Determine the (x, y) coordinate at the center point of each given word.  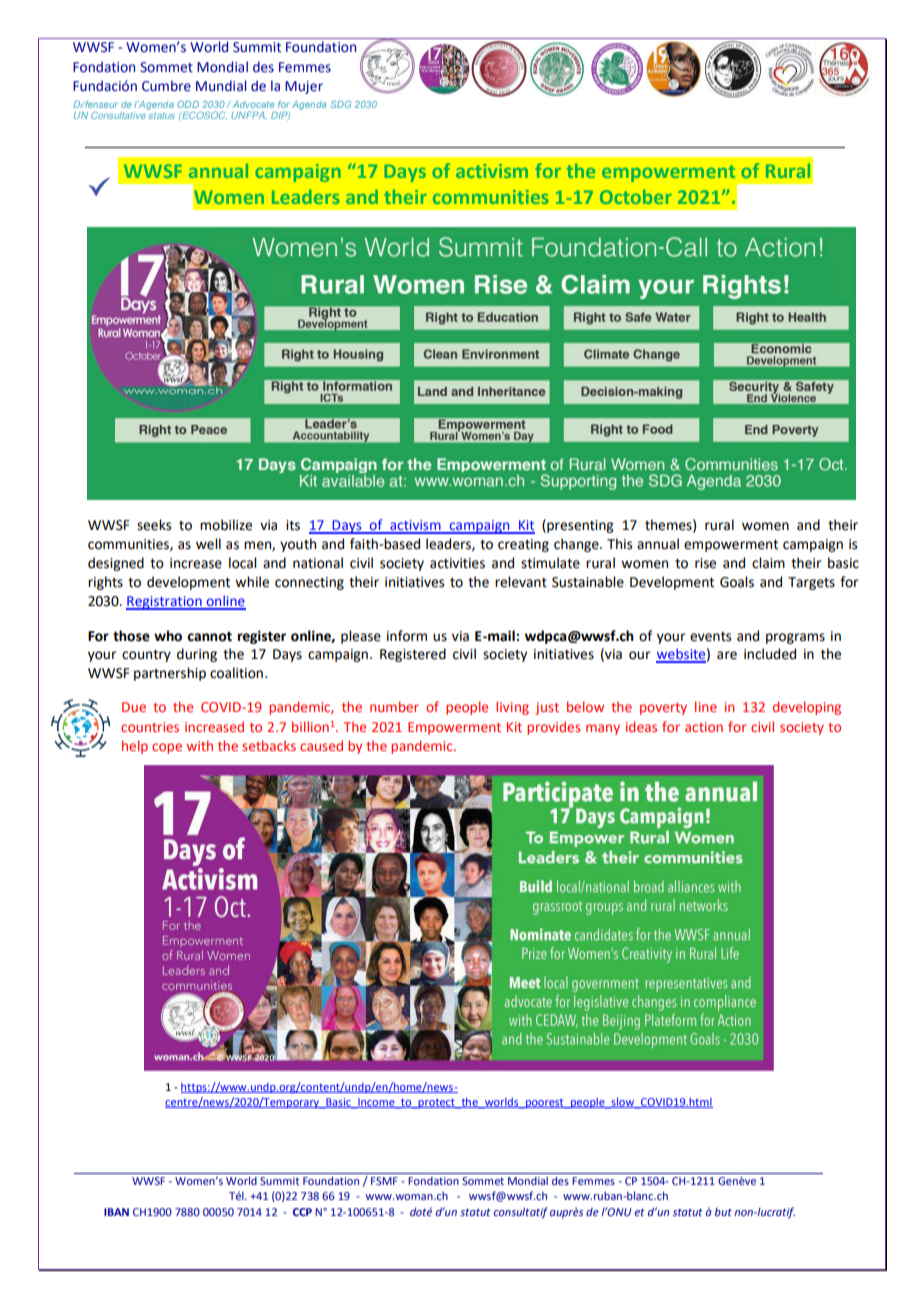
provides (553, 728)
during (197, 655)
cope (167, 748)
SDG (341, 104)
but (723, 1212)
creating (523, 545)
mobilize (226, 525)
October (636, 196)
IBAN (116, 1212)
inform (407, 636)
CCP (302, 1212)
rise (705, 563)
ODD (188, 104)
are (727, 655)
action (704, 727)
